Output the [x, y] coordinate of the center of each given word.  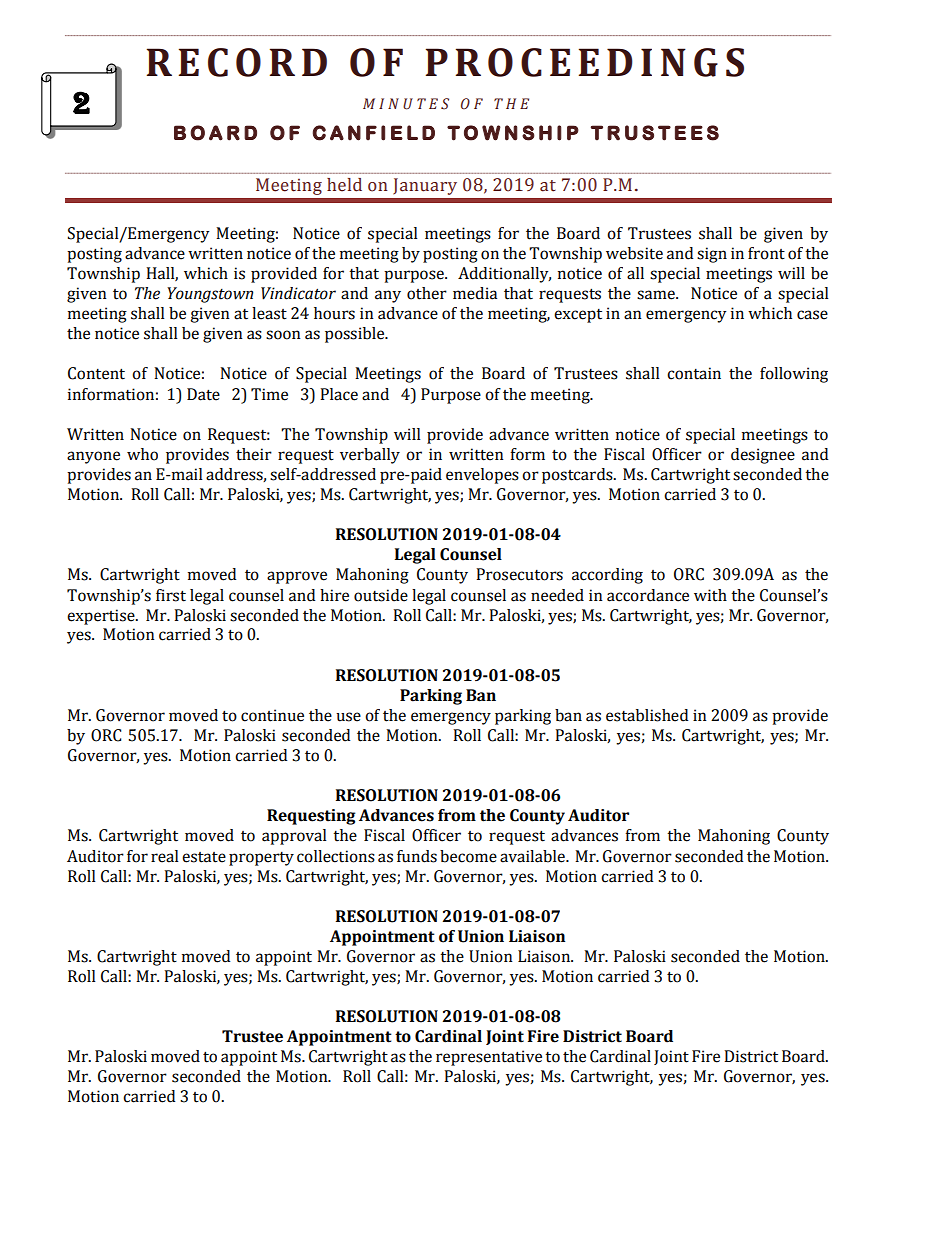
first [171, 595]
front [766, 253]
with [710, 595]
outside [381, 595]
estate [204, 857]
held [344, 185]
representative [489, 1058]
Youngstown [210, 295]
